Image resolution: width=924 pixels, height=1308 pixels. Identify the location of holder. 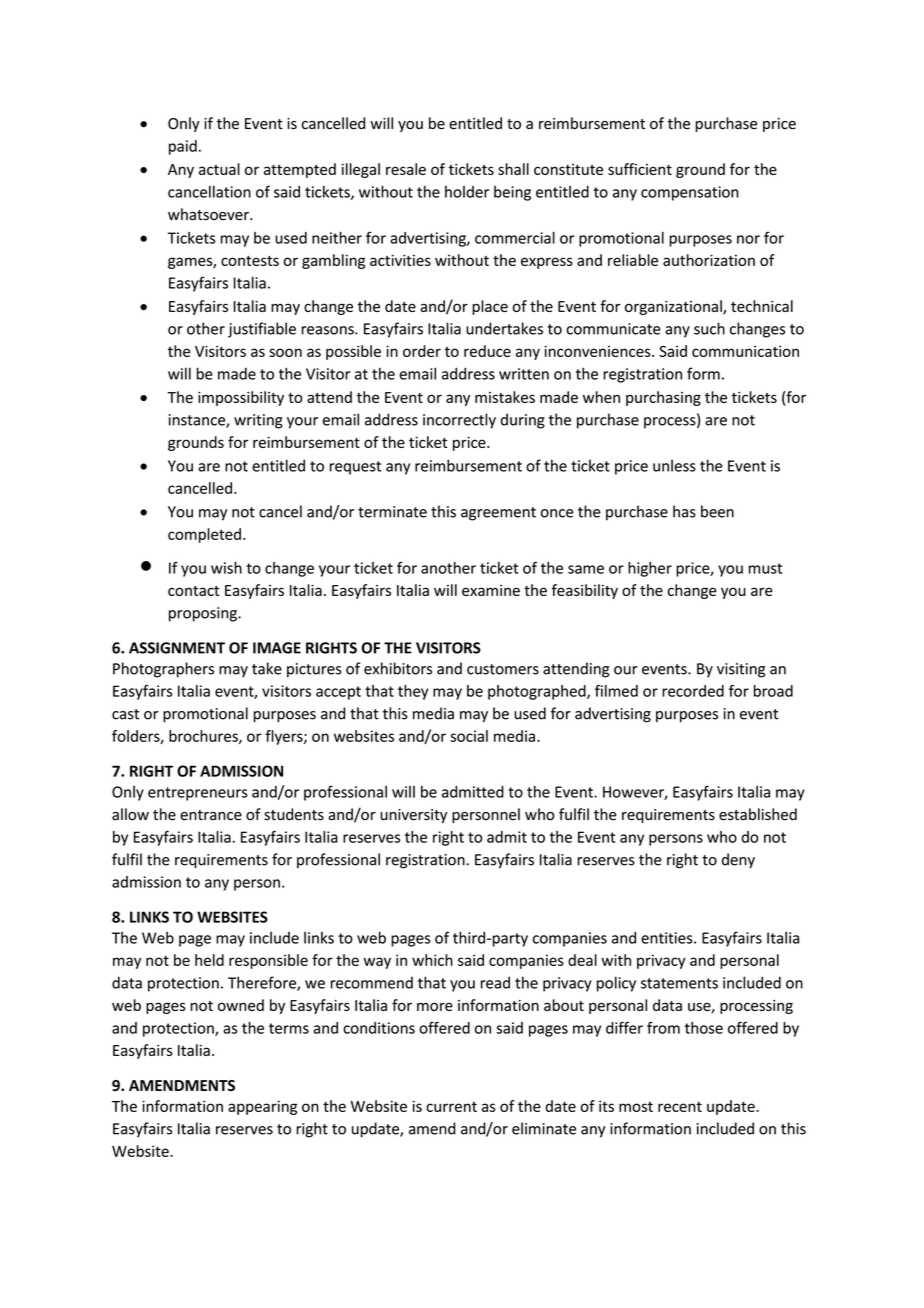
(467, 192).
